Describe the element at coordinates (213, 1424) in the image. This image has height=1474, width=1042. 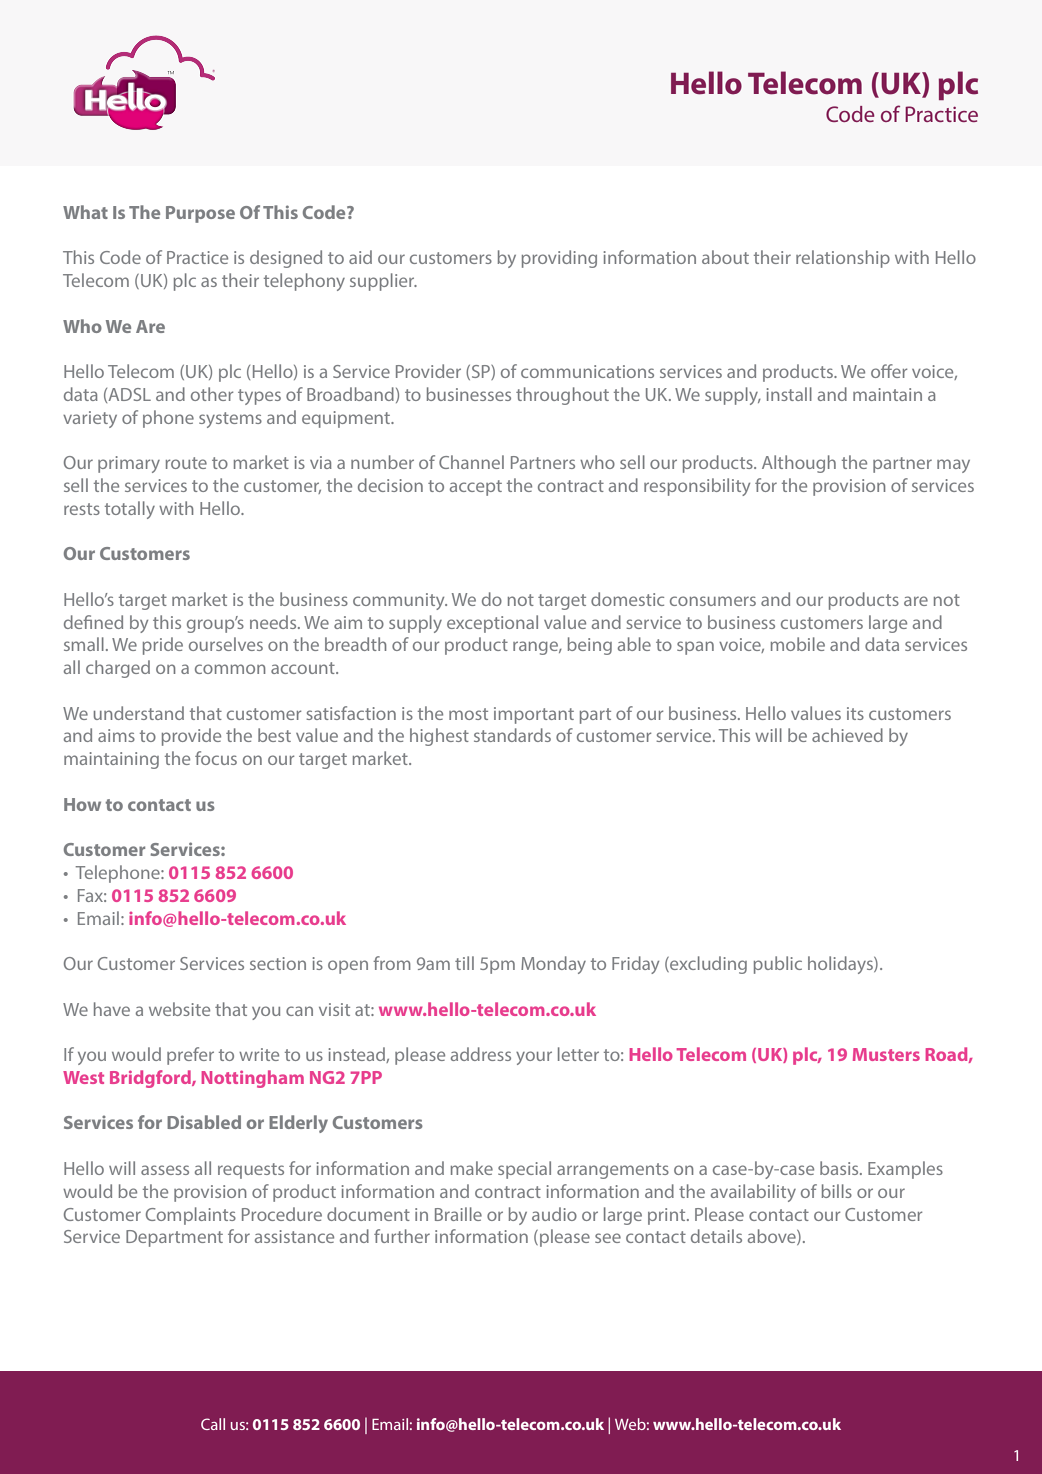
I see `Call` at that location.
